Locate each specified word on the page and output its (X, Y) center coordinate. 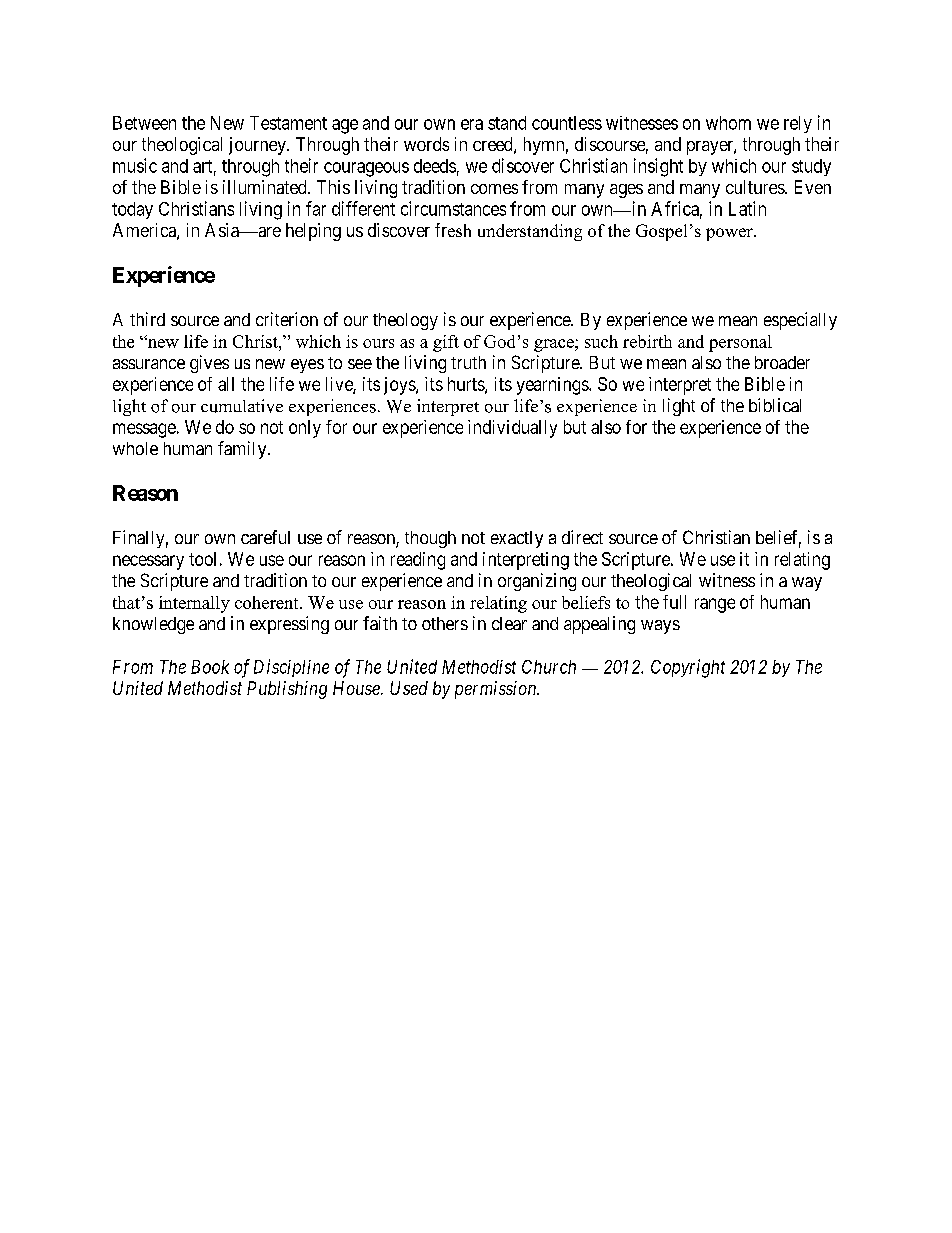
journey (258, 146)
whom (728, 123)
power (730, 234)
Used (409, 688)
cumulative (242, 406)
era (472, 124)
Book (210, 667)
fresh (453, 230)
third (147, 319)
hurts (467, 385)
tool (202, 559)
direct (582, 537)
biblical (775, 405)
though (430, 539)
